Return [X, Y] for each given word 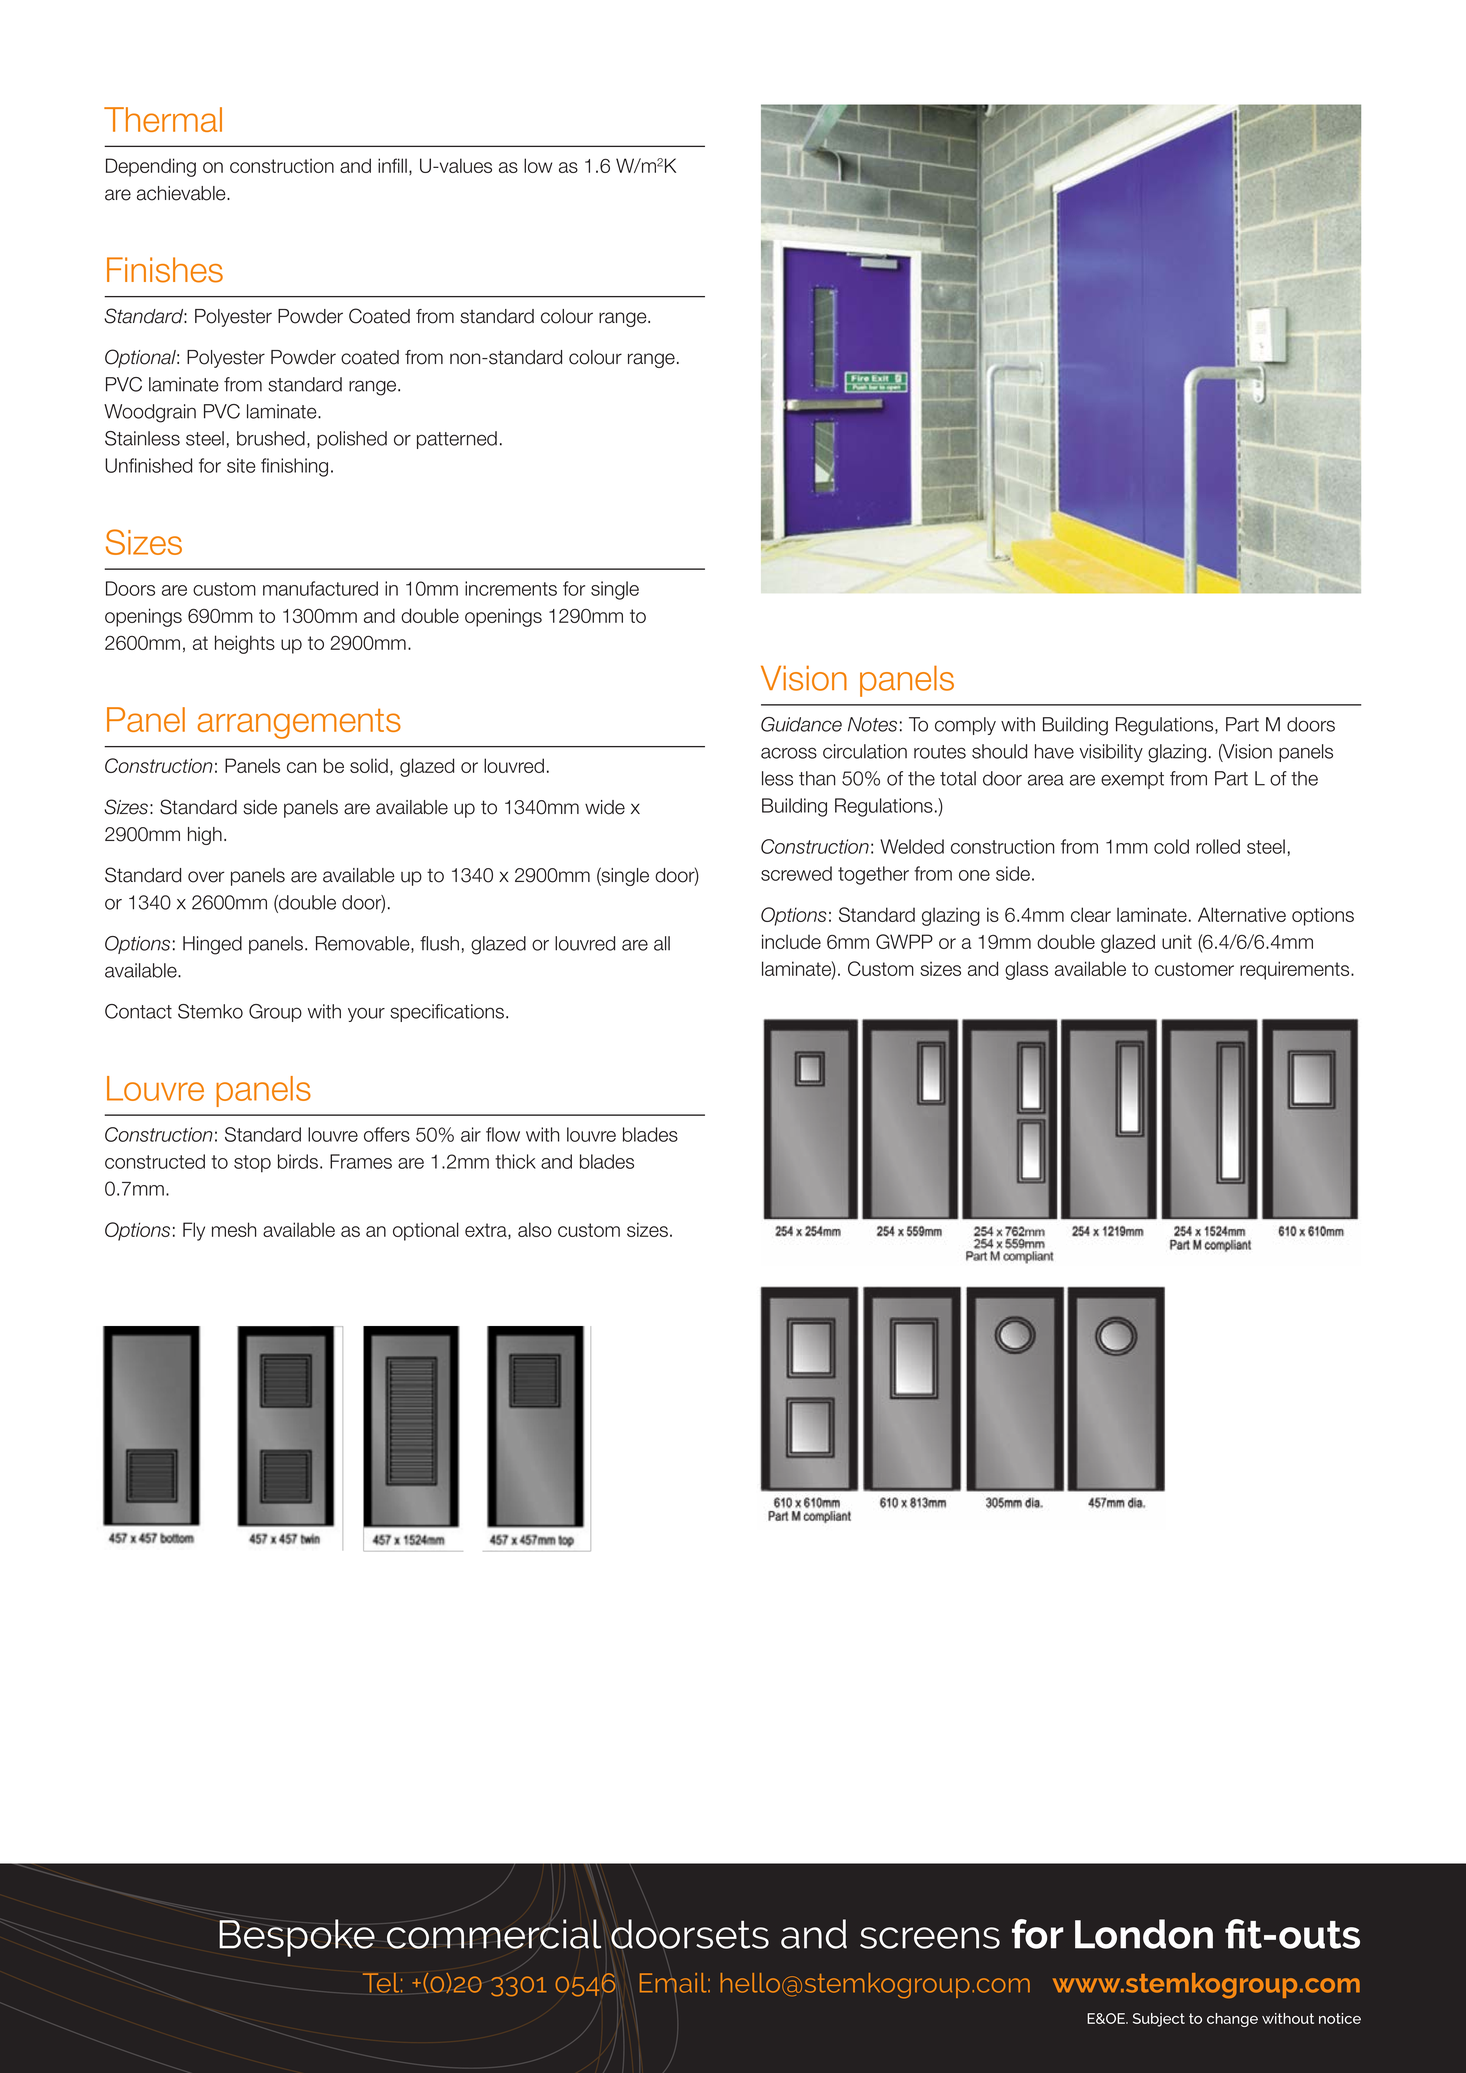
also [535, 1229]
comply [965, 726]
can [301, 767]
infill [392, 165]
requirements [1296, 970]
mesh [234, 1229]
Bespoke [297, 1938]
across [789, 753]
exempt [1132, 780]
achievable [182, 193]
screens [930, 1938]
